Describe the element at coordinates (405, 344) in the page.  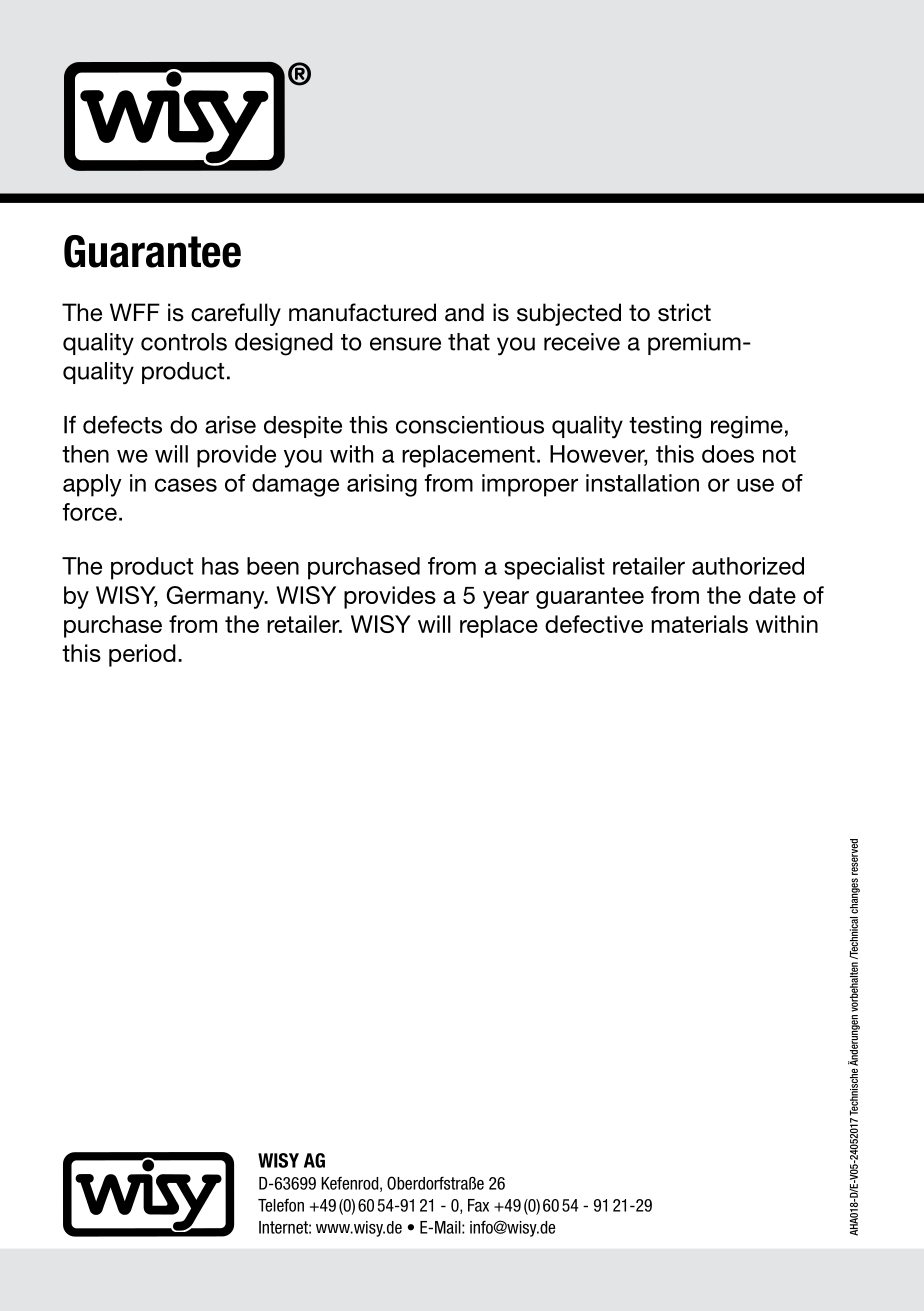
I see `ensure` at that location.
